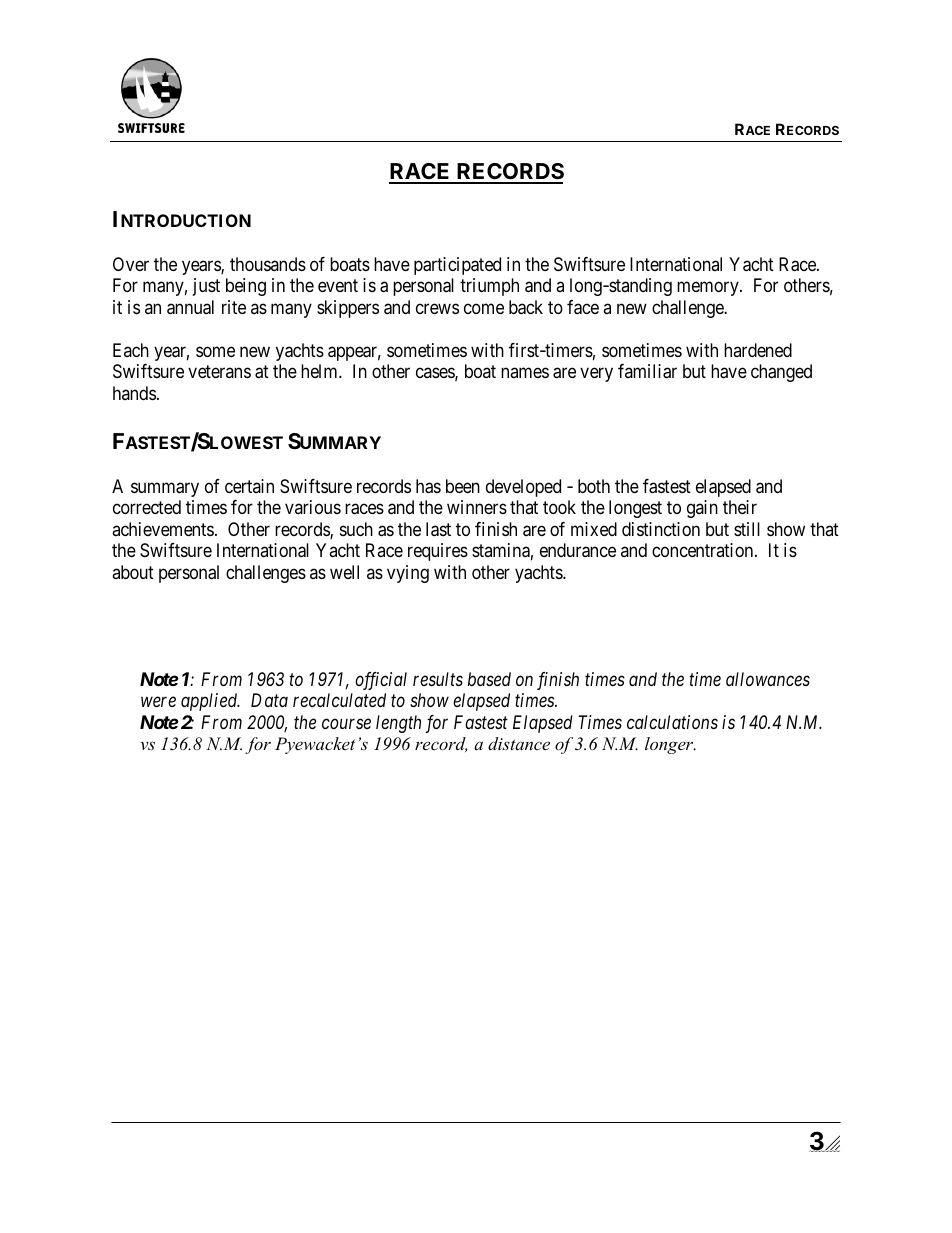 The width and height of the screenshot is (952, 1233). What do you see at coordinates (206, 287) in the screenshot?
I see `just` at bounding box center [206, 287].
